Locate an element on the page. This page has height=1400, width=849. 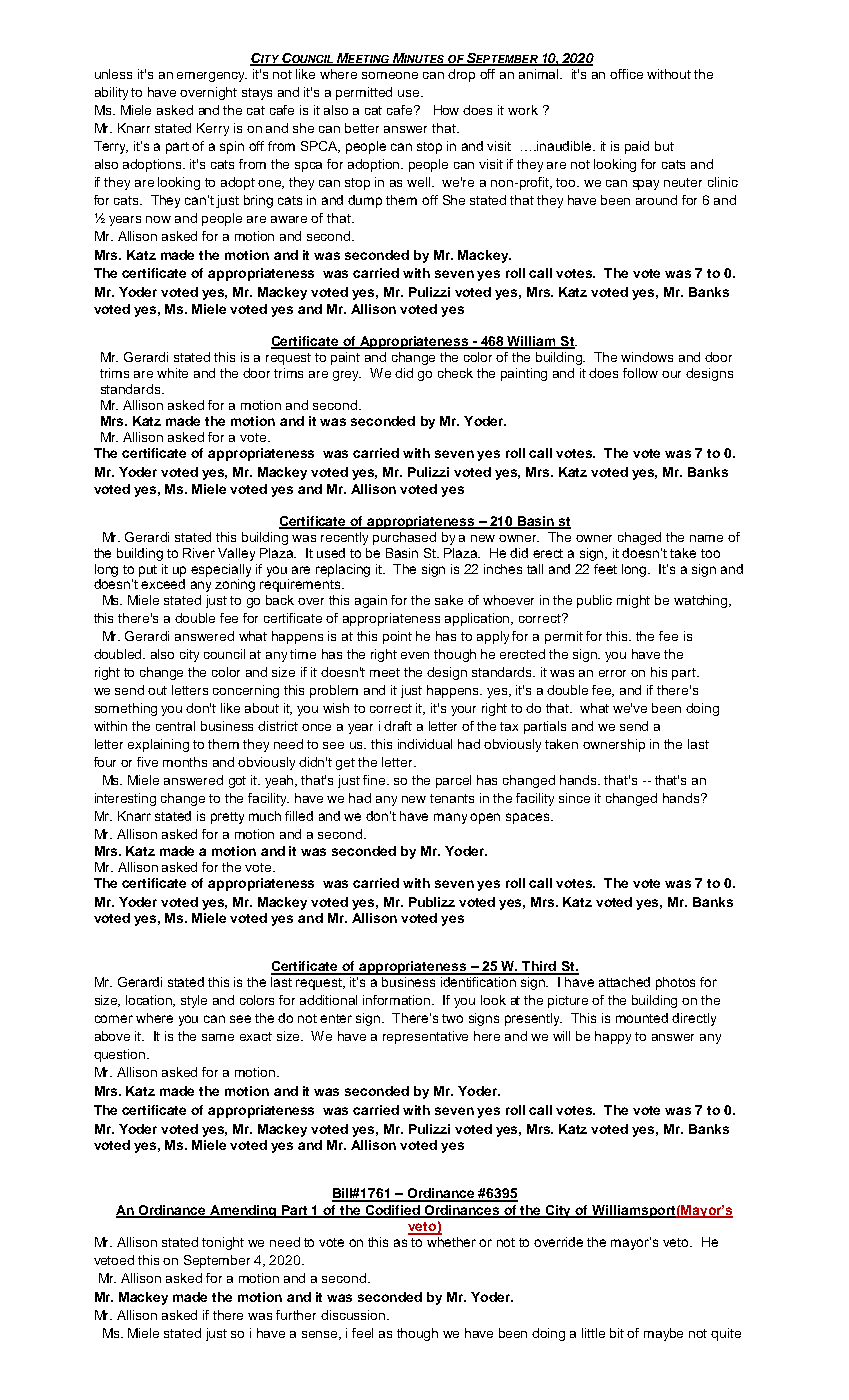
tonight is located at coordinates (223, 1243).
